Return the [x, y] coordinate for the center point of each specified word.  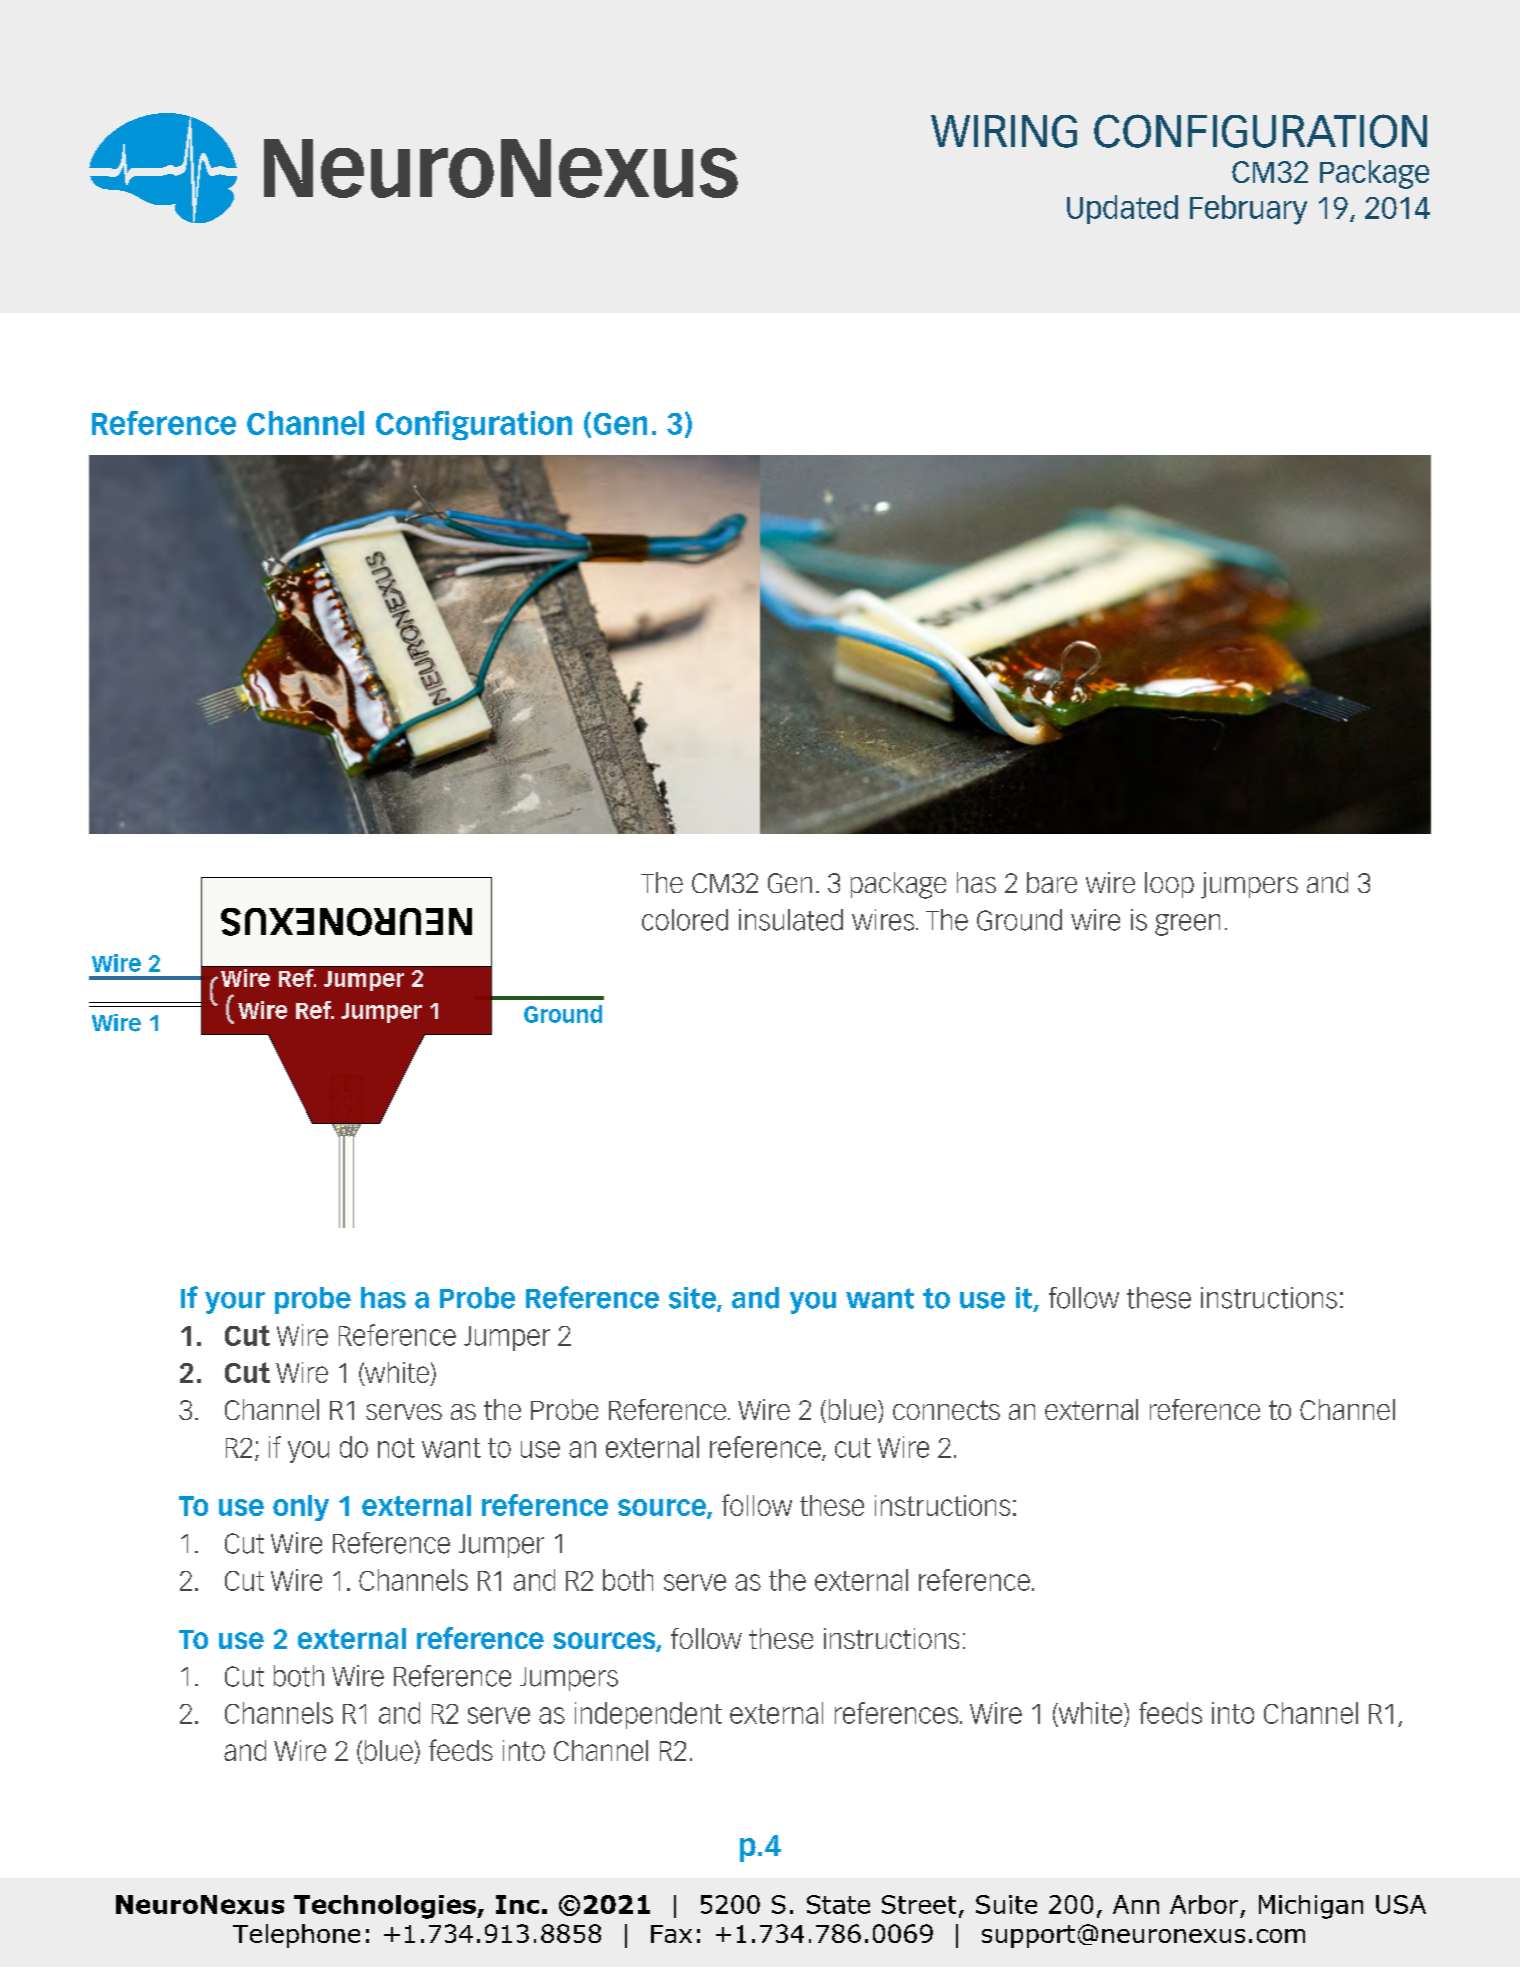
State [838, 1904]
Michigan [1311, 1907]
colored [685, 920]
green [1187, 925]
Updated [1122, 209]
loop [1169, 885]
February [1248, 210]
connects [946, 1410]
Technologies [386, 1907]
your [235, 1303]
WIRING [1004, 131]
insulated [791, 920]
